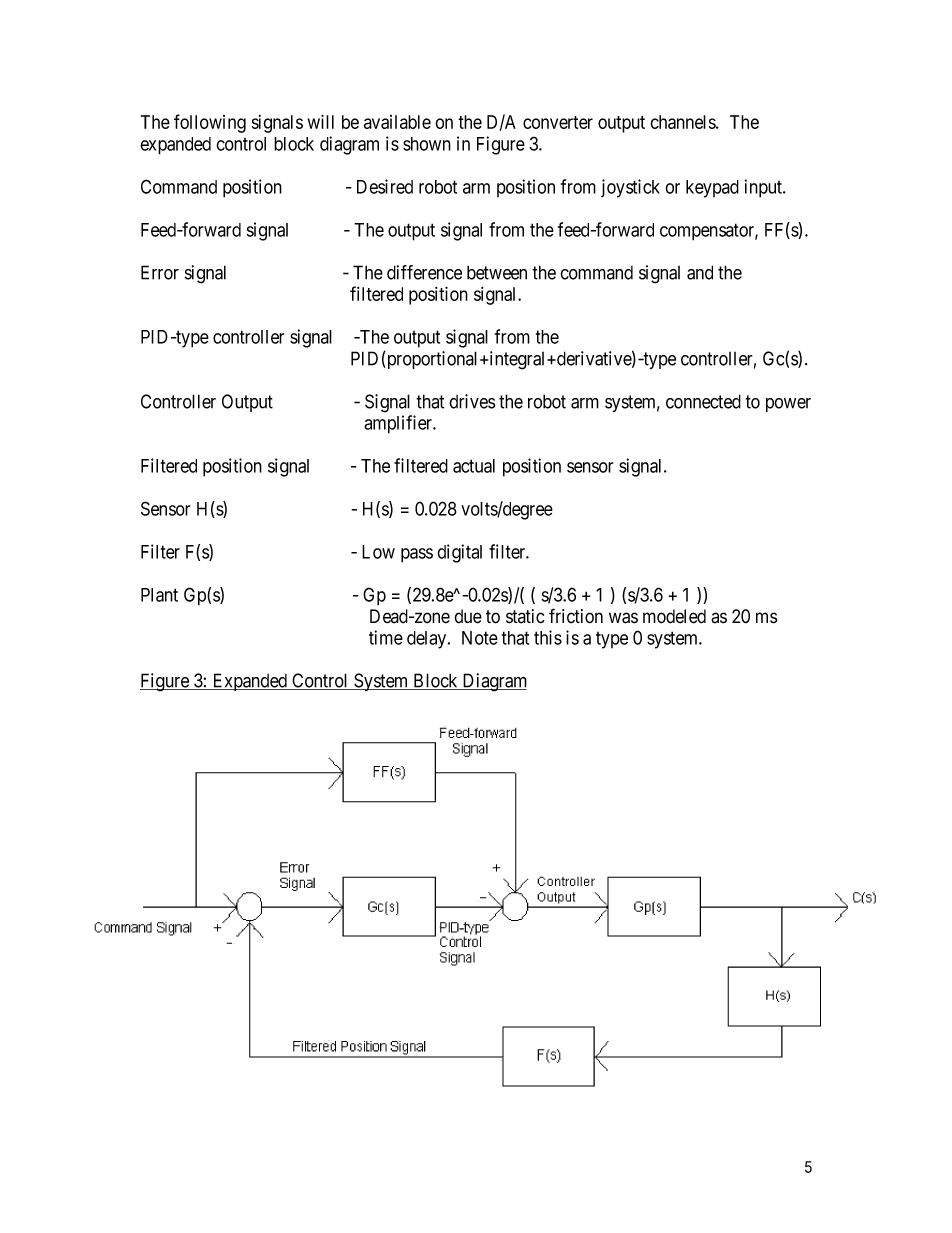  Describe the element at coordinates (386, 637) in the screenshot. I see `time` at that location.
